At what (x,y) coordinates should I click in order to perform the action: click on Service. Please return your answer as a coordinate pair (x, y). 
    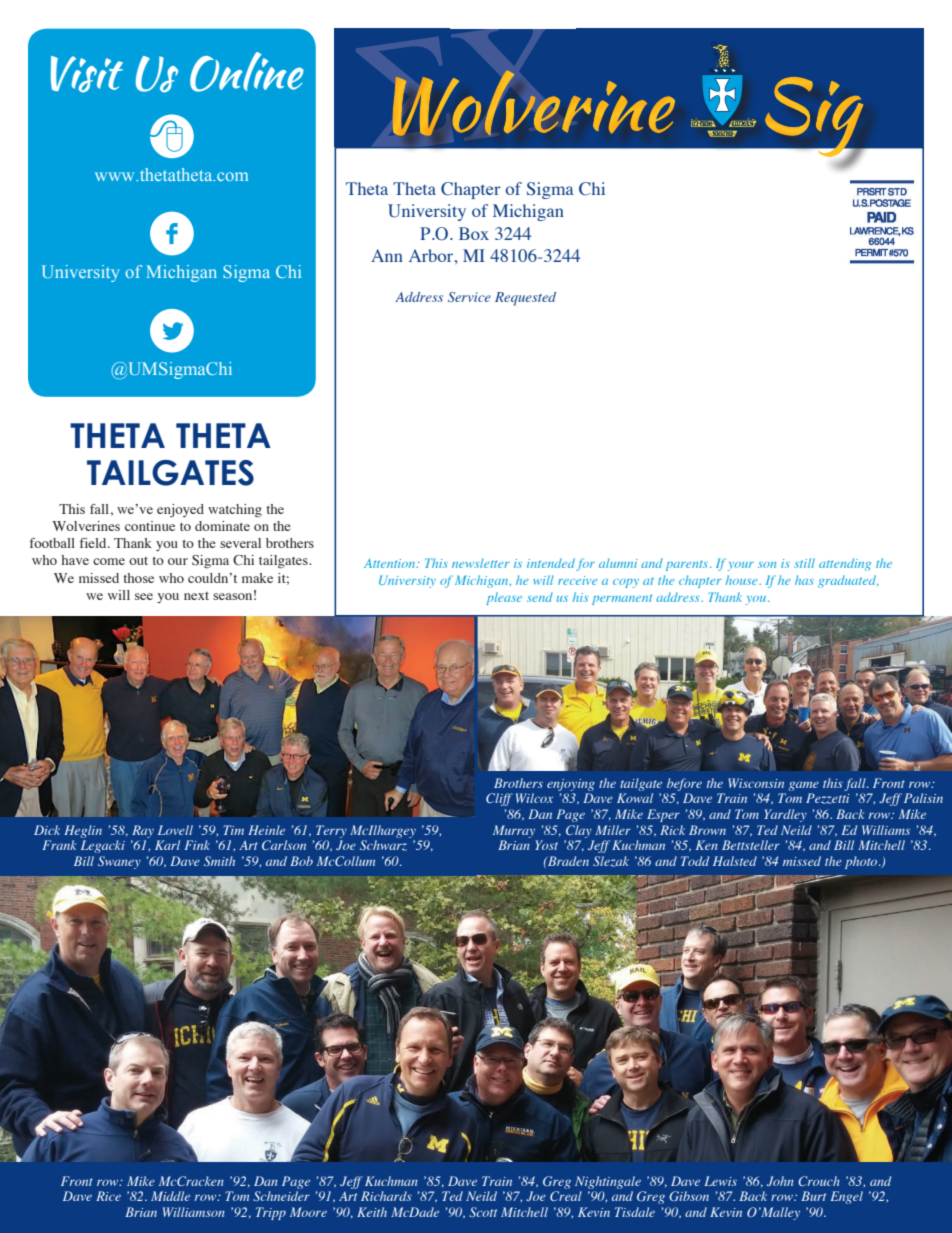
    Looking at the image, I should click on (469, 297).
